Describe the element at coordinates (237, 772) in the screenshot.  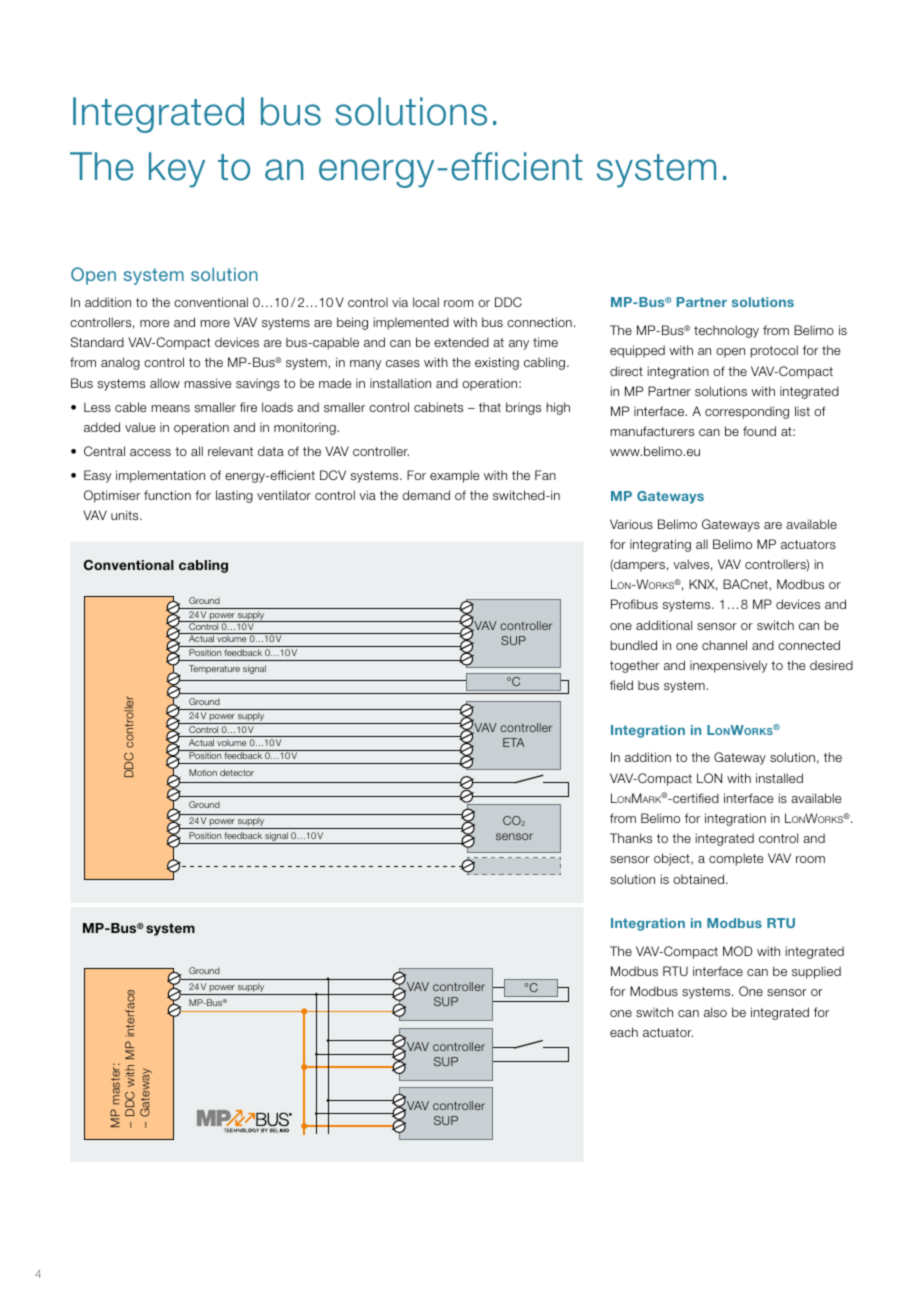
I see `detector` at that location.
